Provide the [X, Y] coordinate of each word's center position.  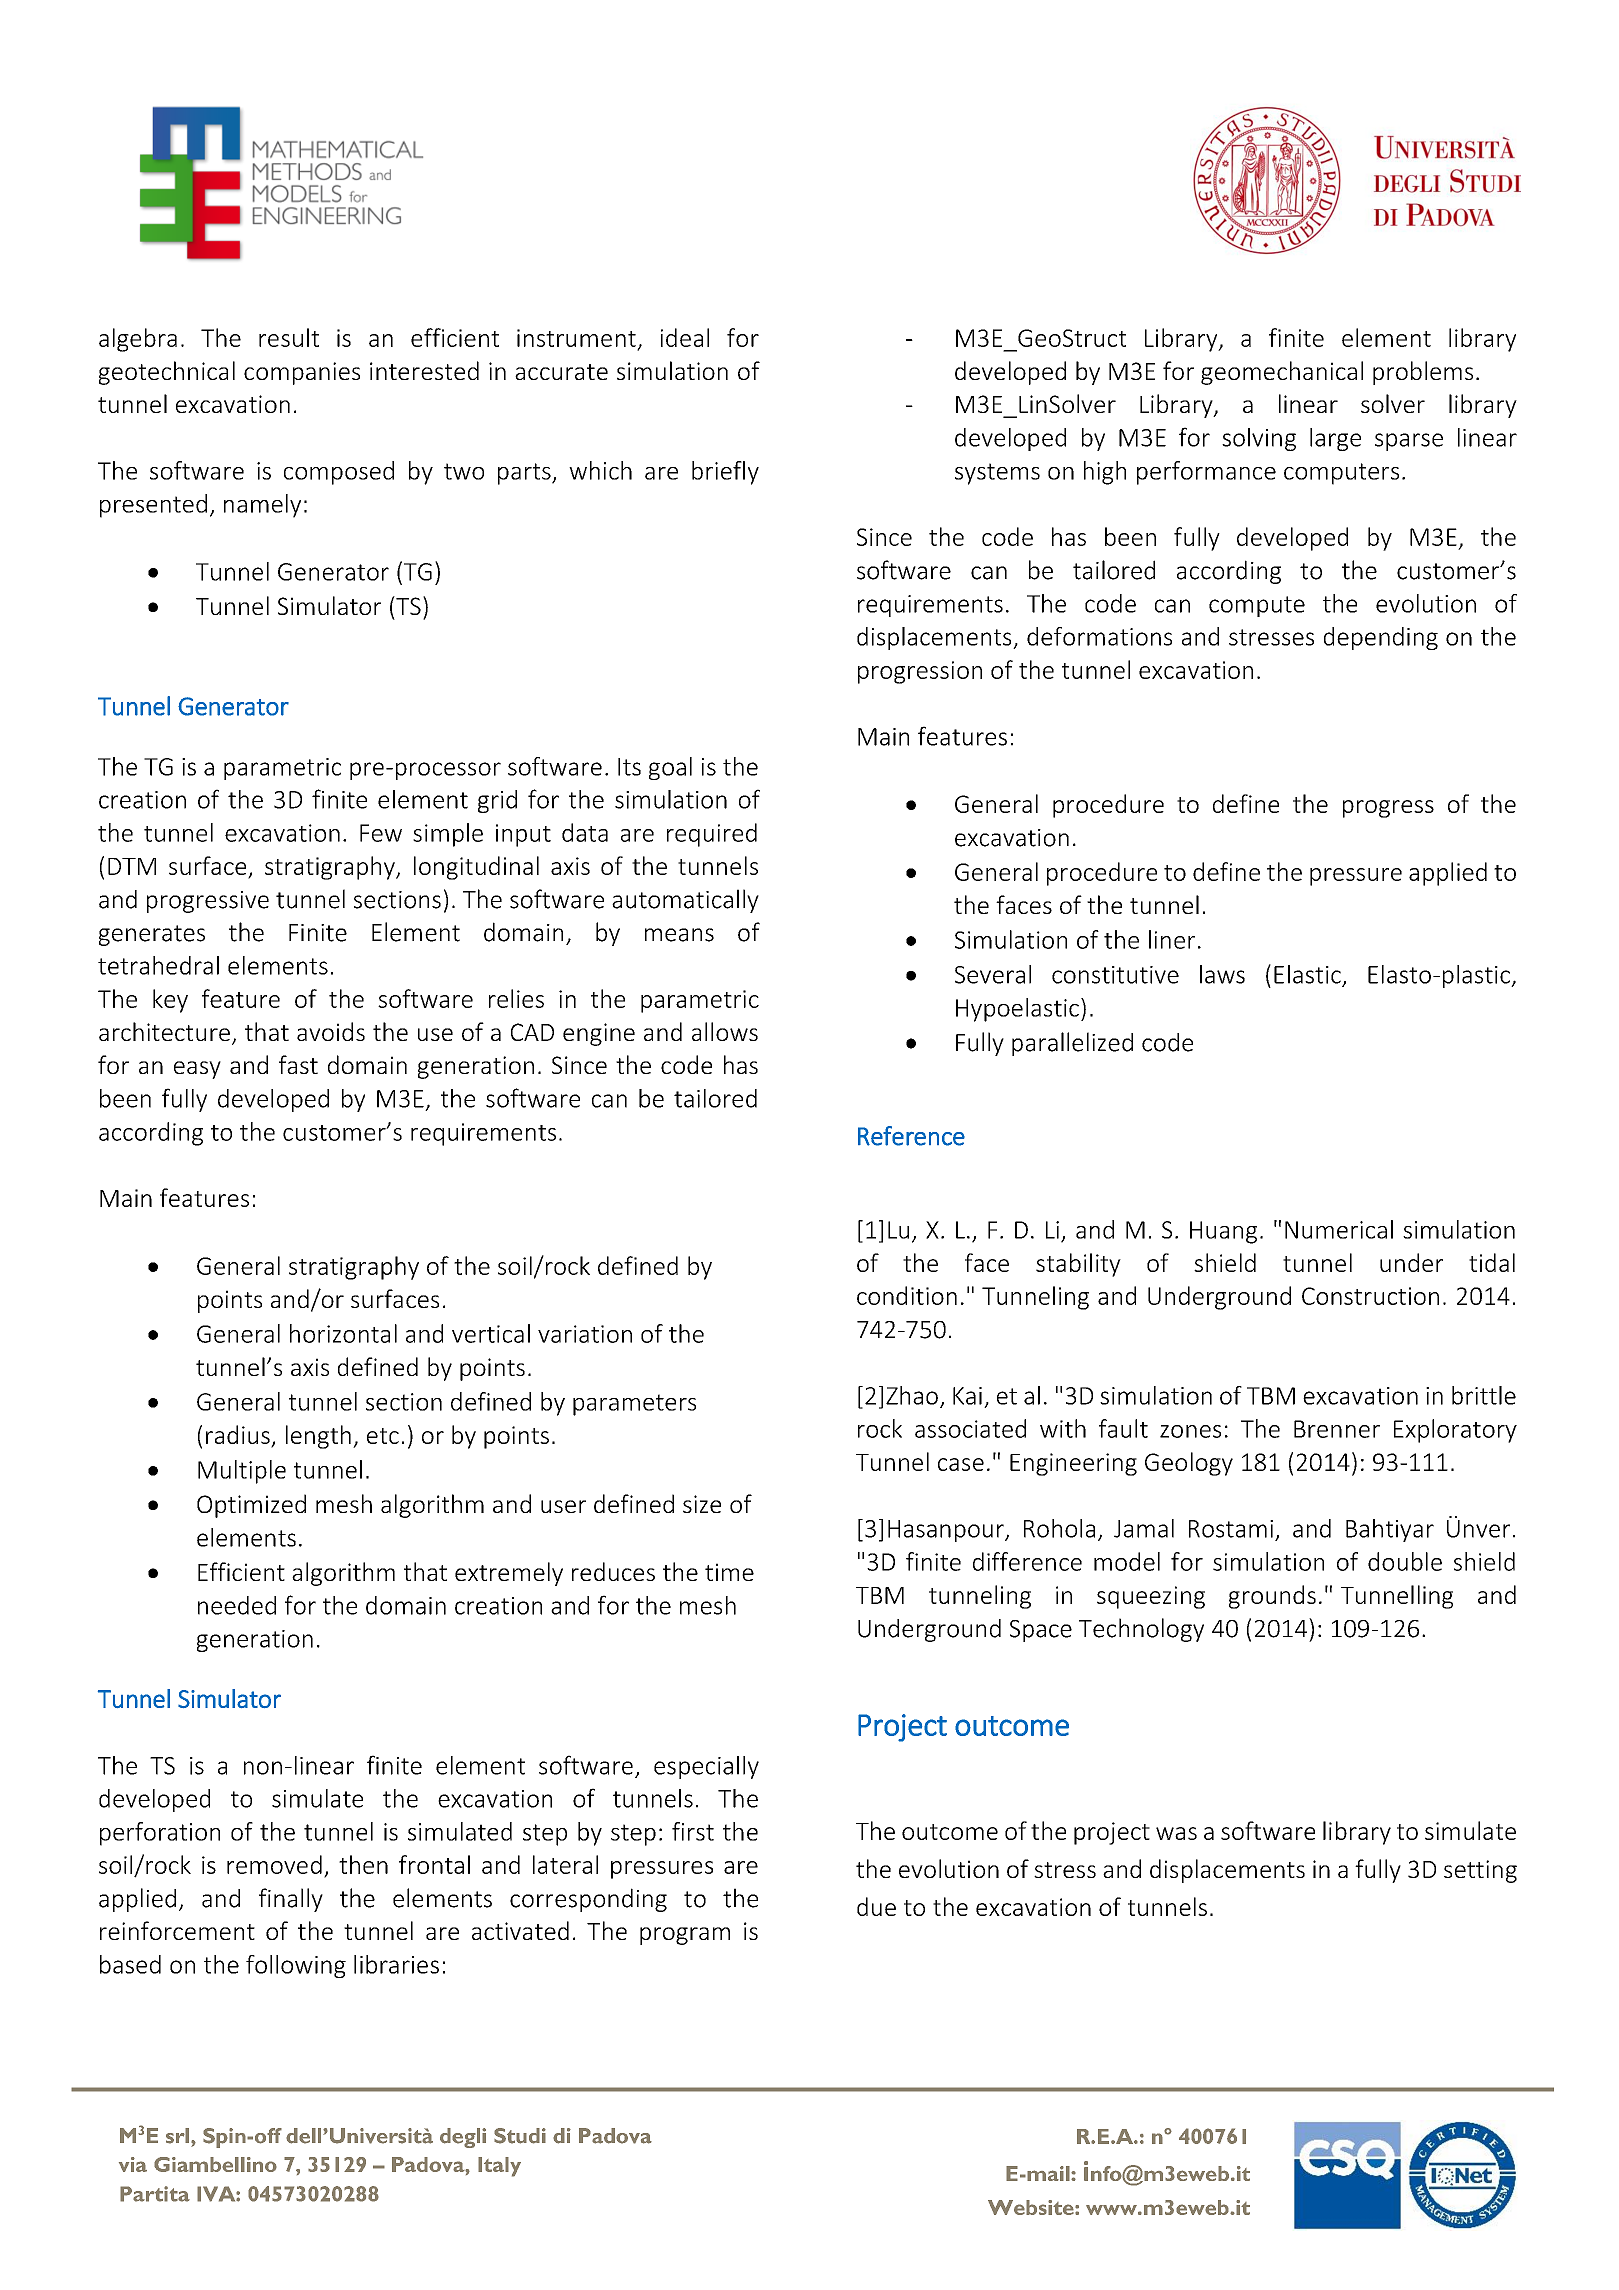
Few [381, 833]
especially [706, 1767]
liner [1172, 939]
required [712, 835]
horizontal [343, 1333]
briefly [725, 473]
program [685, 1936]
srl [177, 2136]
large [1335, 439]
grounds [1272, 1597]
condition [907, 1295]
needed [237, 1605]
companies [302, 373]
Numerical [1339, 1229]
